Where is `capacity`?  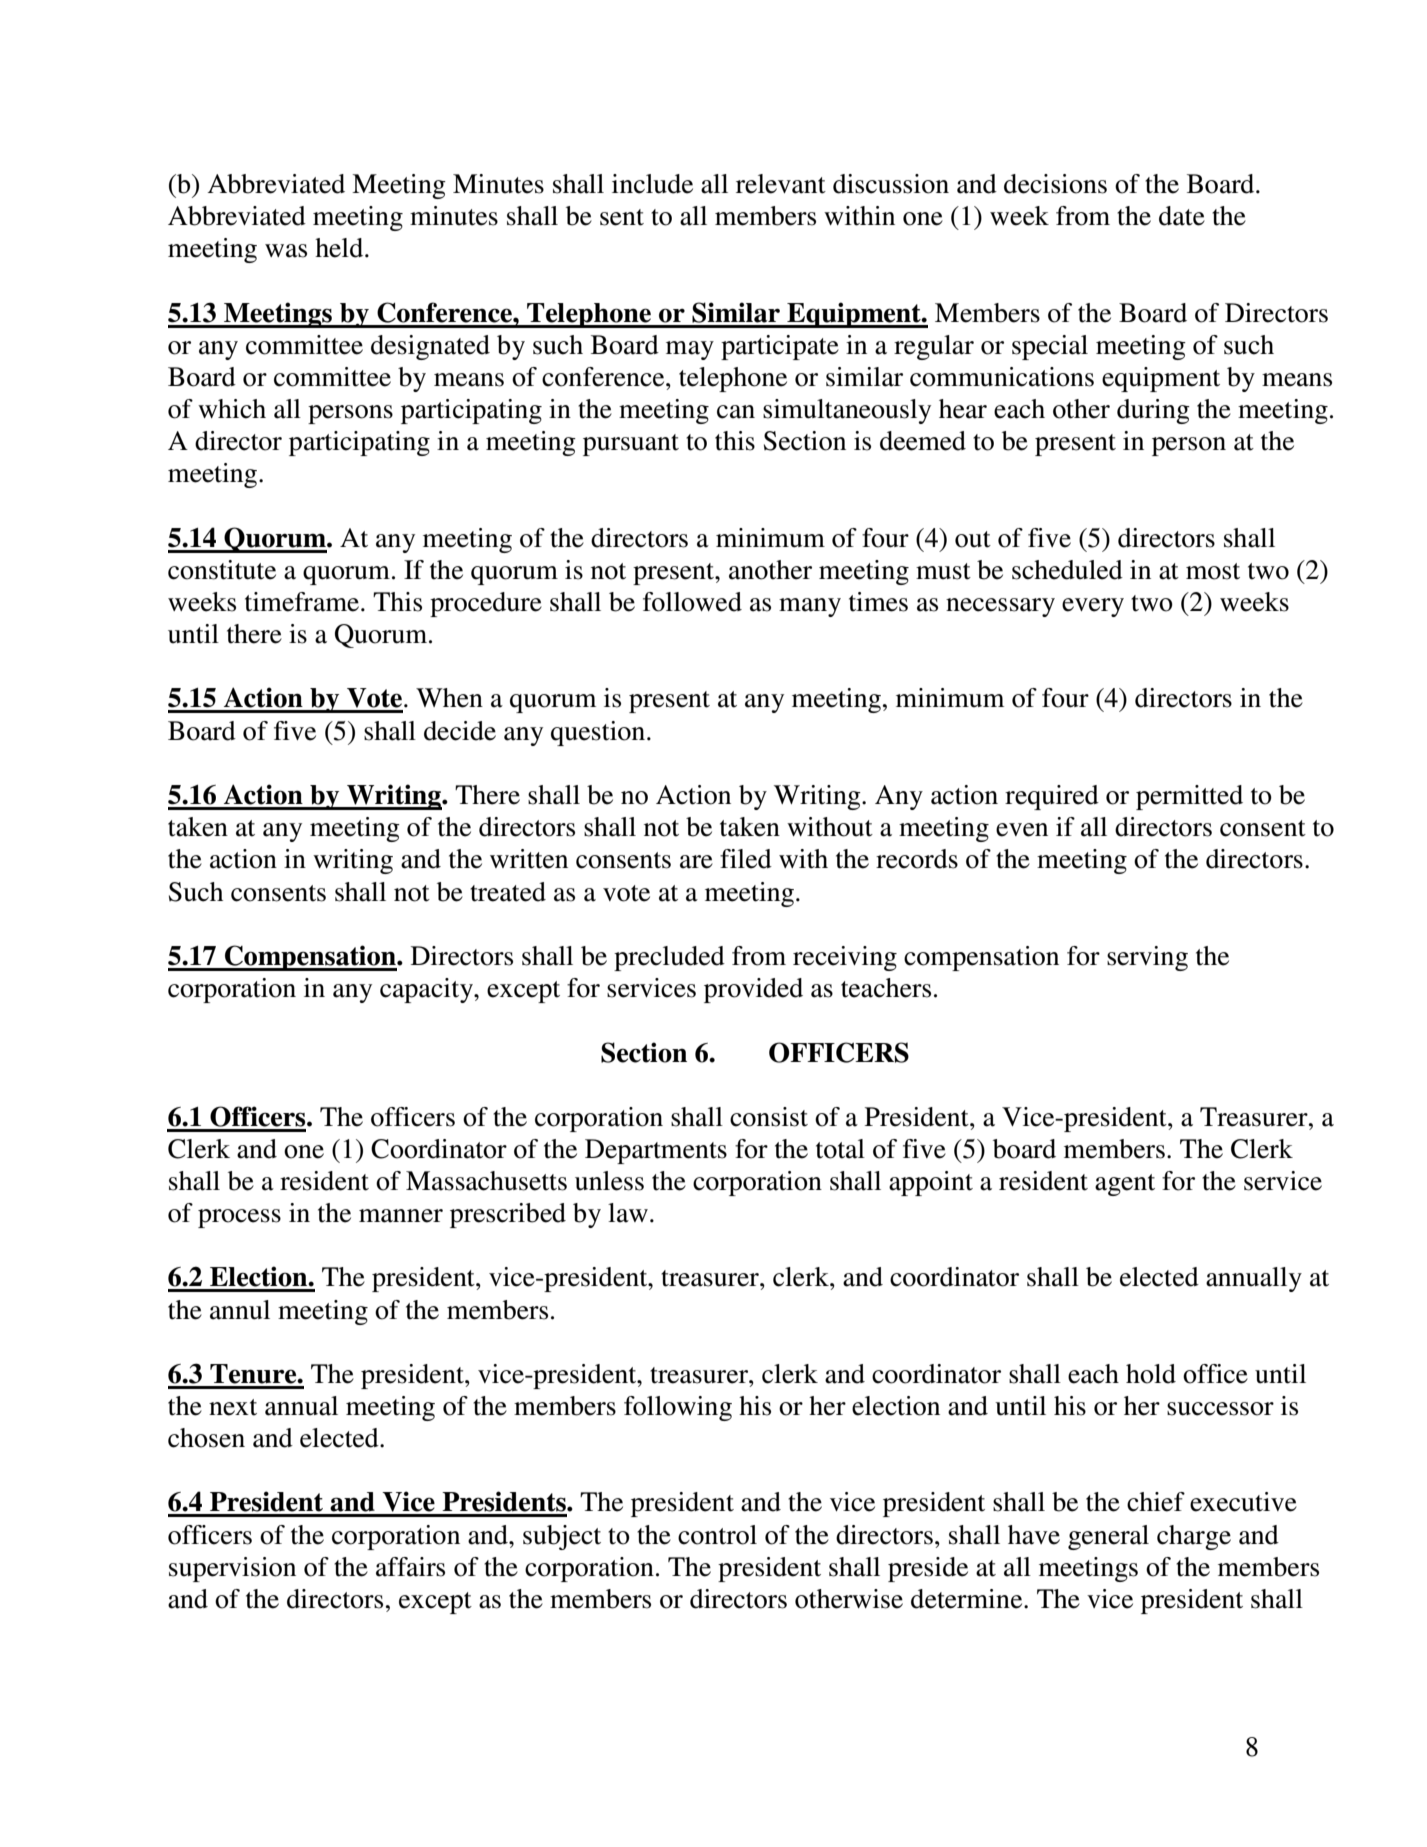
capacity is located at coordinates (427, 990).
